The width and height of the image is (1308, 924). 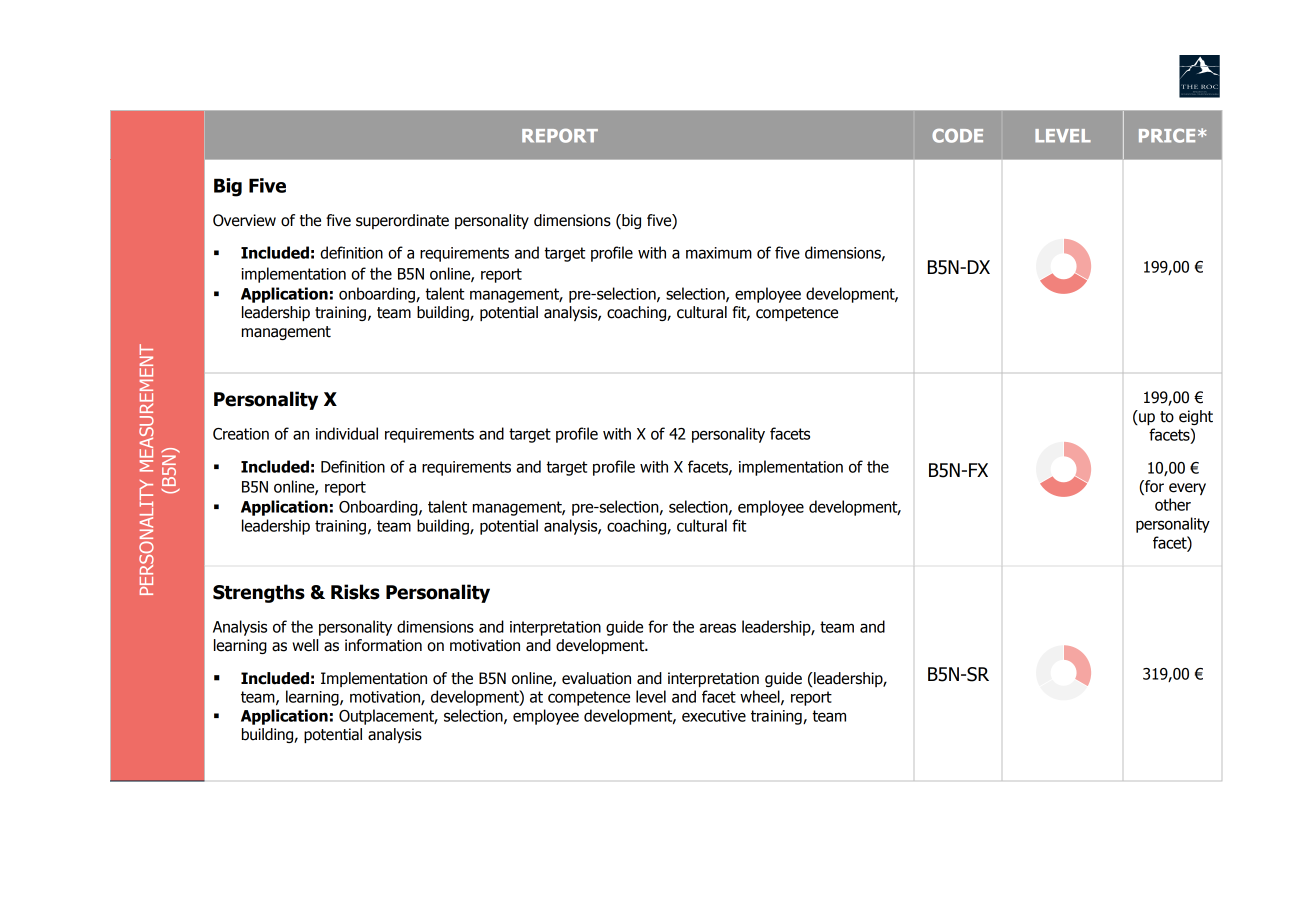 What do you see at coordinates (717, 628) in the image?
I see `areas` at bounding box center [717, 628].
